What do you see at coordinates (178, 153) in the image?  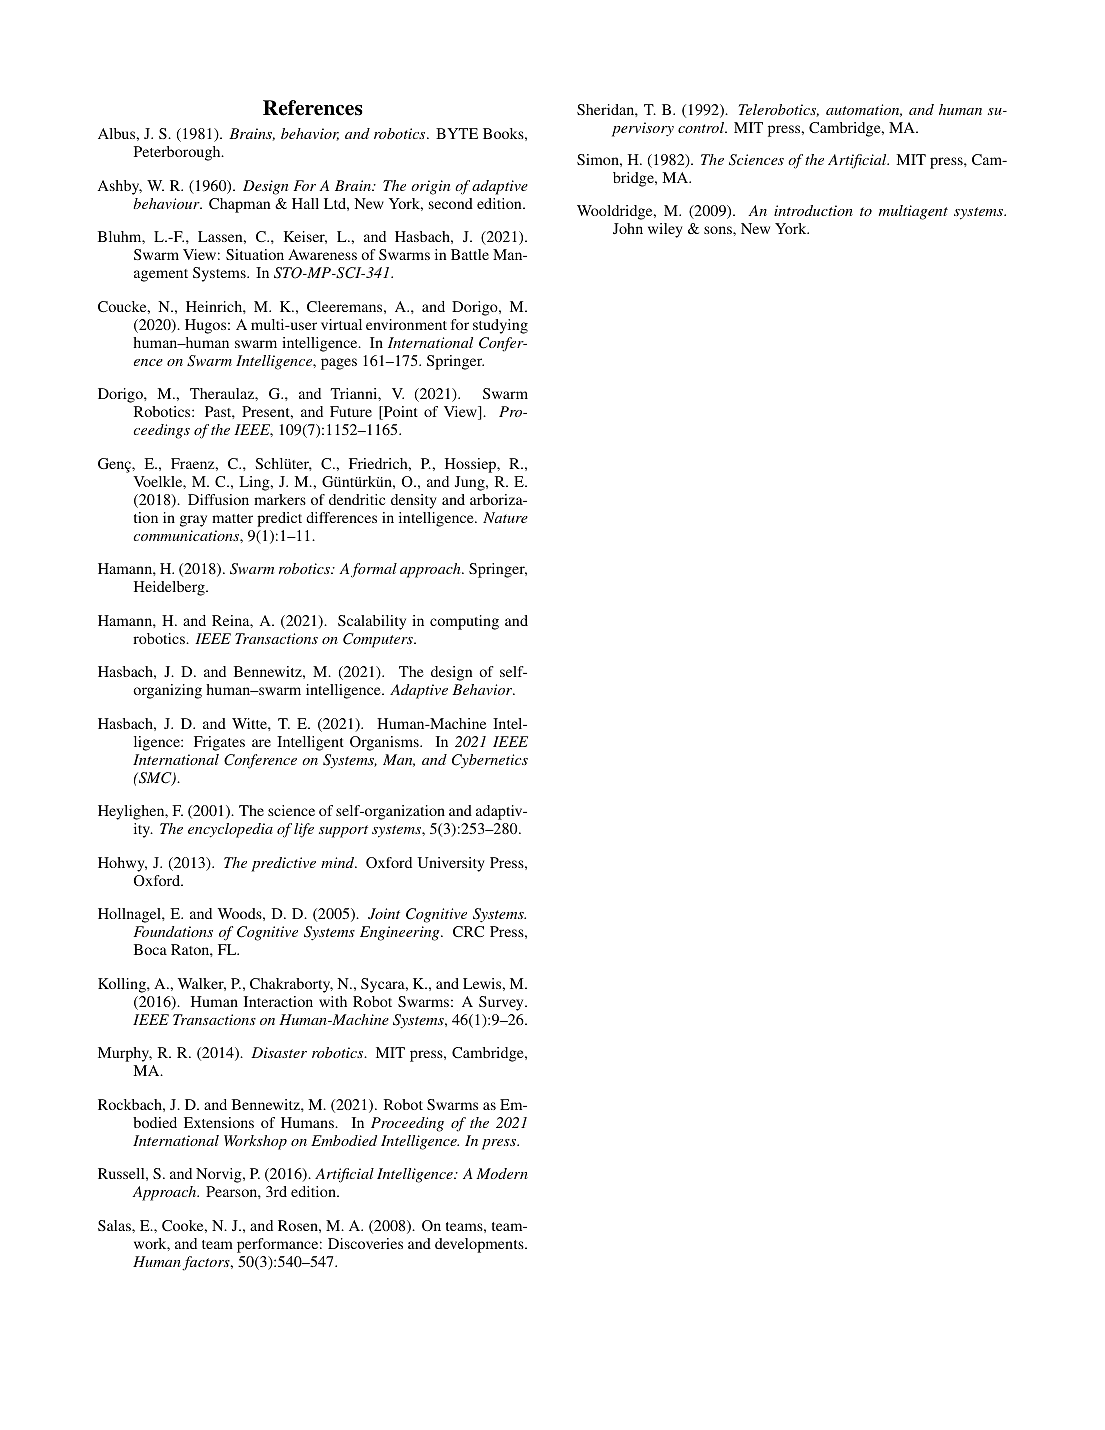 I see `Peterborough` at bounding box center [178, 153].
